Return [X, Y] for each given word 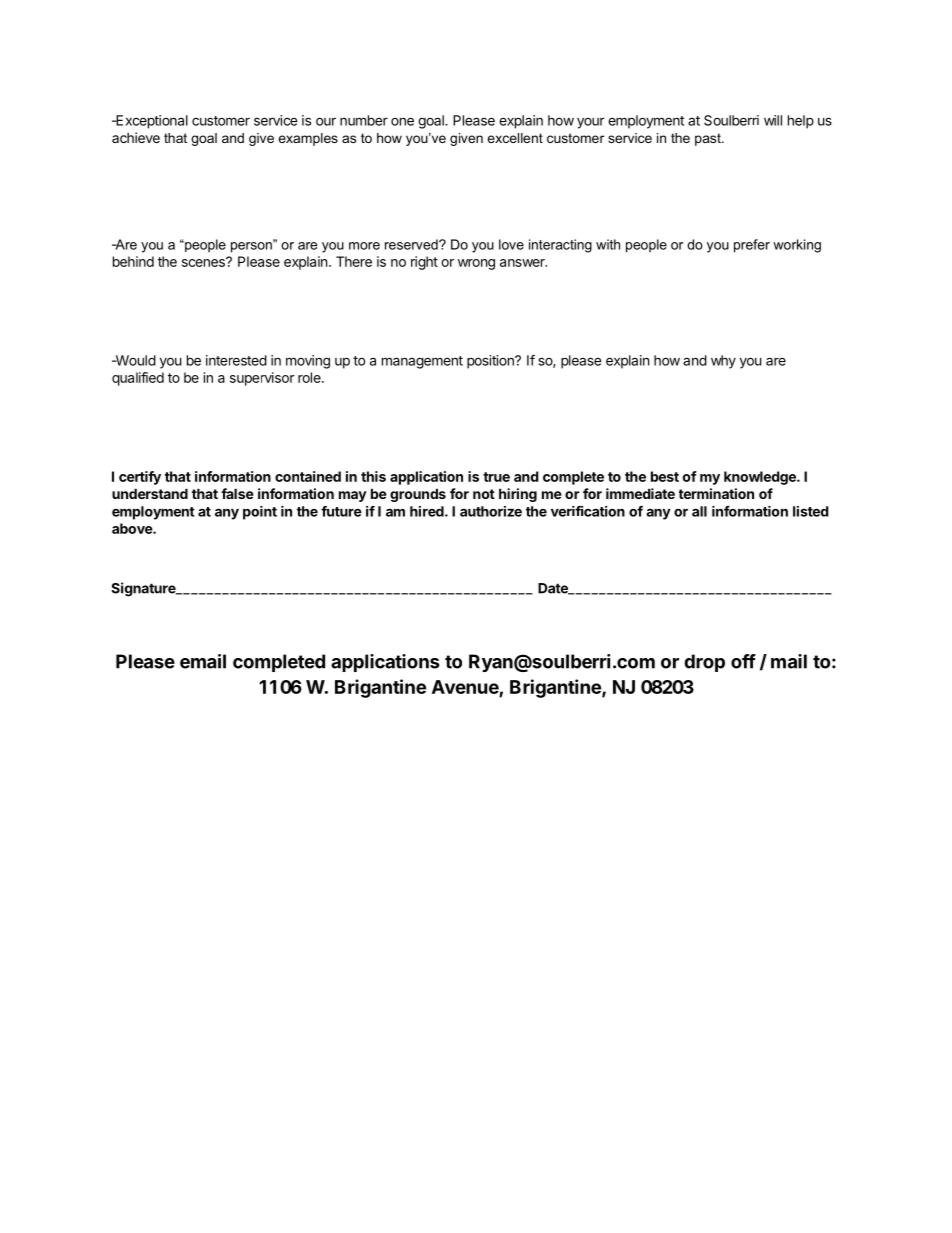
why [723, 362]
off [743, 661]
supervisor [262, 379]
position [491, 362]
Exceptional [151, 122]
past [709, 139]
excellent [515, 138]
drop [704, 663]
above [133, 528]
